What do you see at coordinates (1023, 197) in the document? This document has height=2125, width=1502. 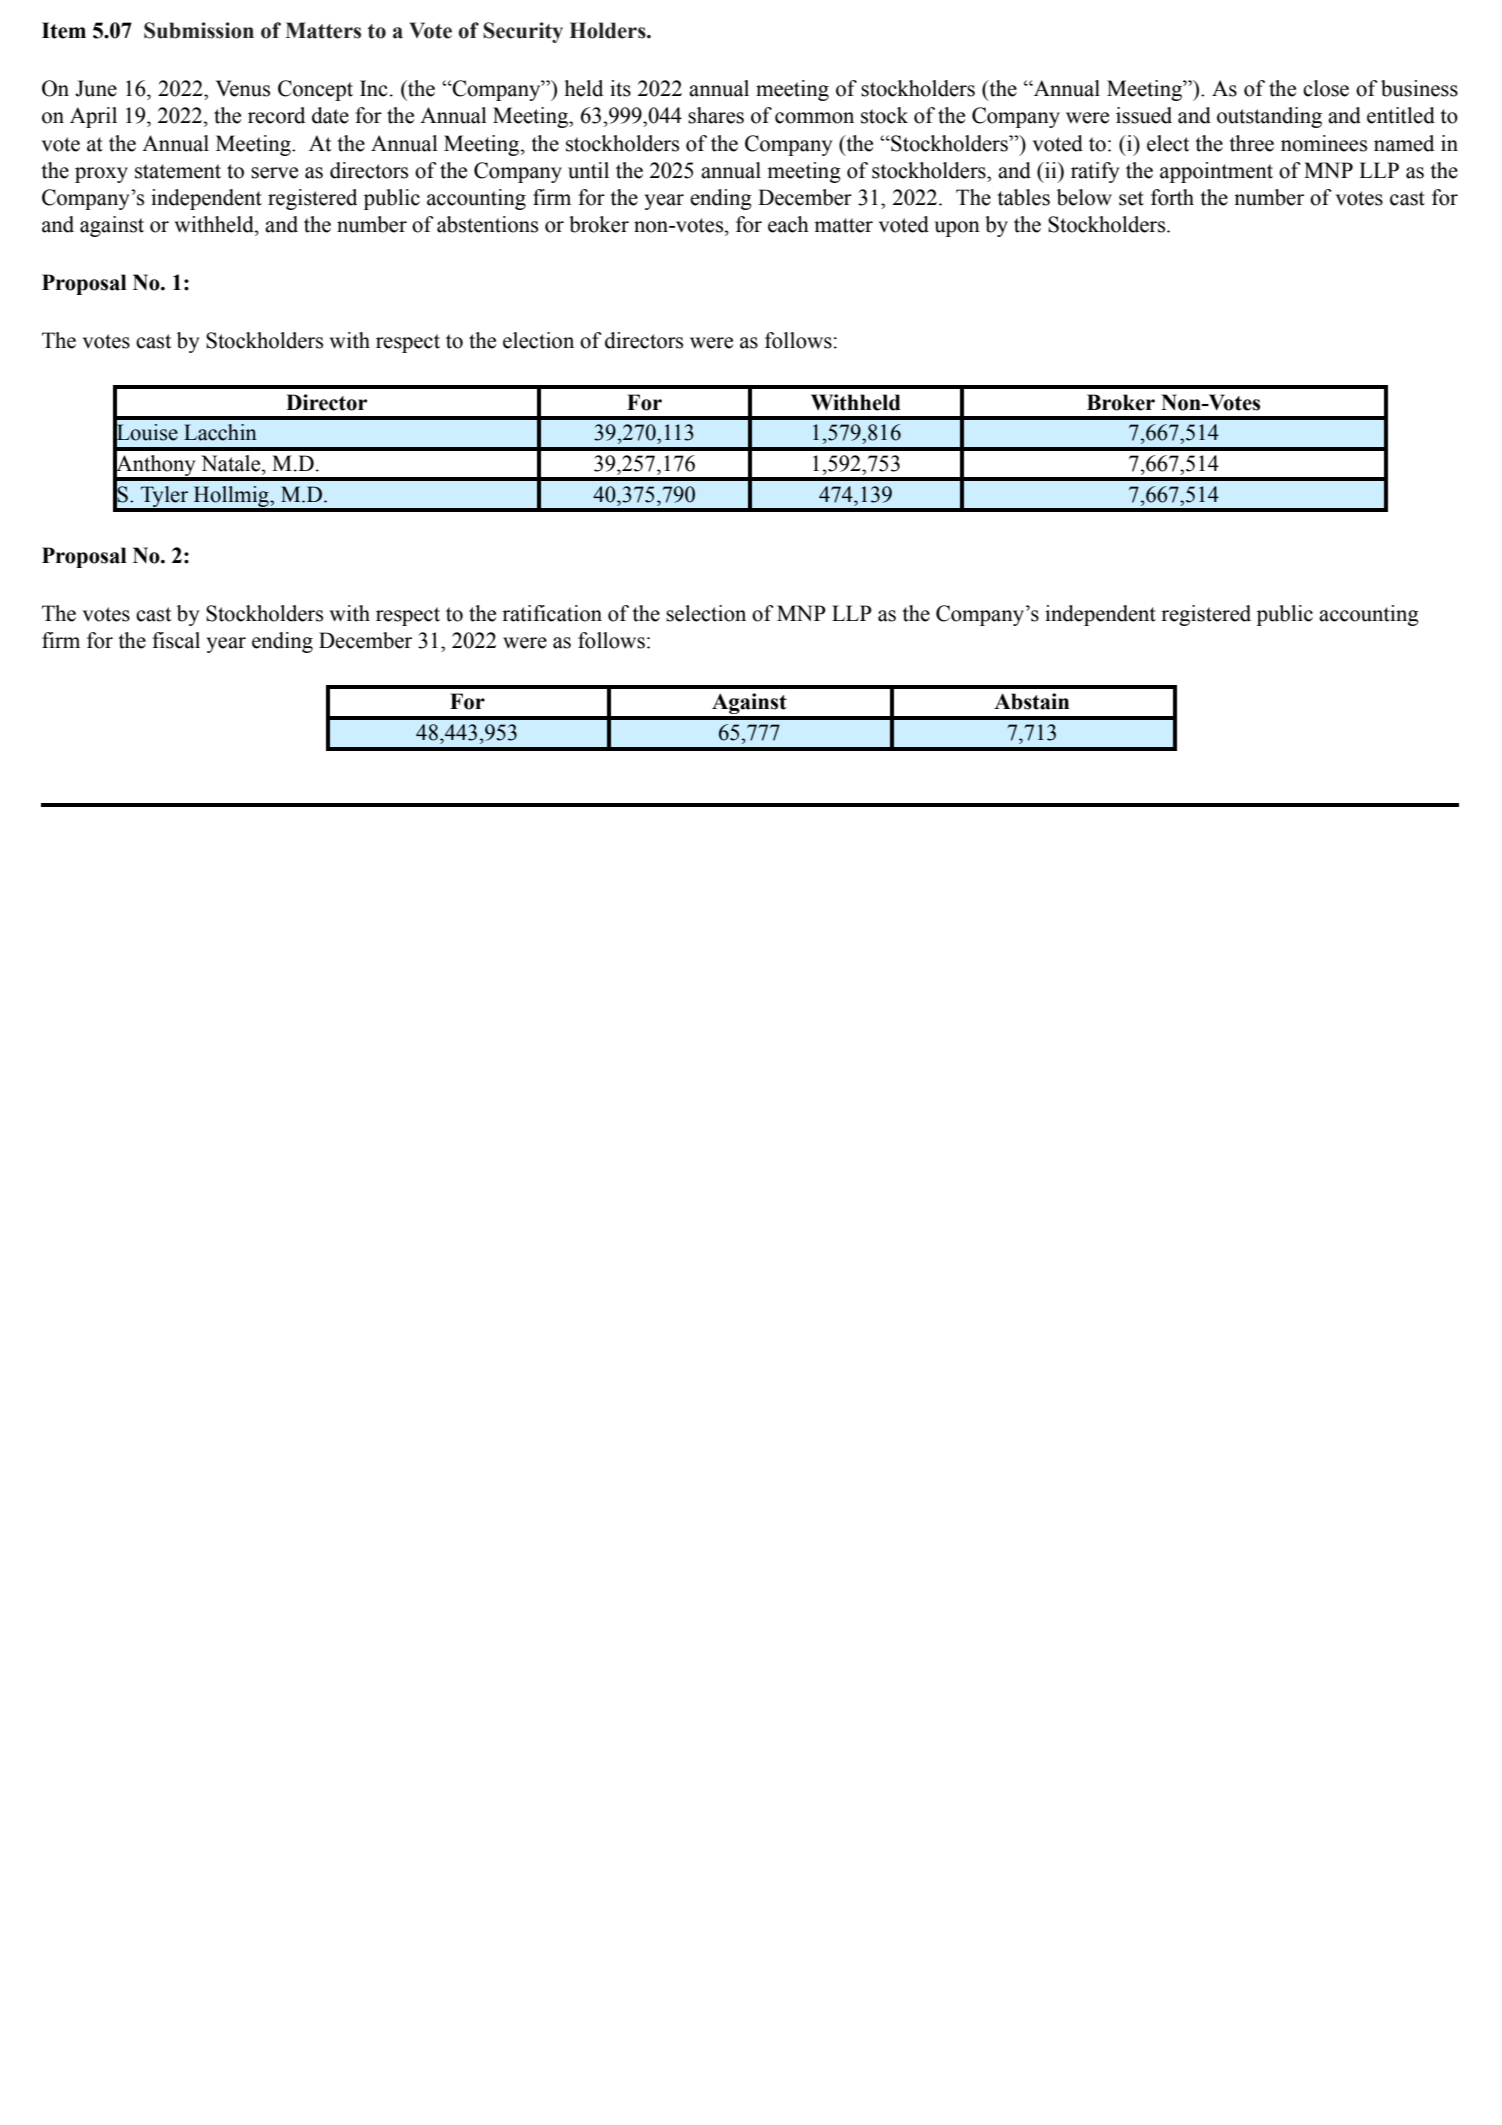 I see `tables` at bounding box center [1023, 197].
